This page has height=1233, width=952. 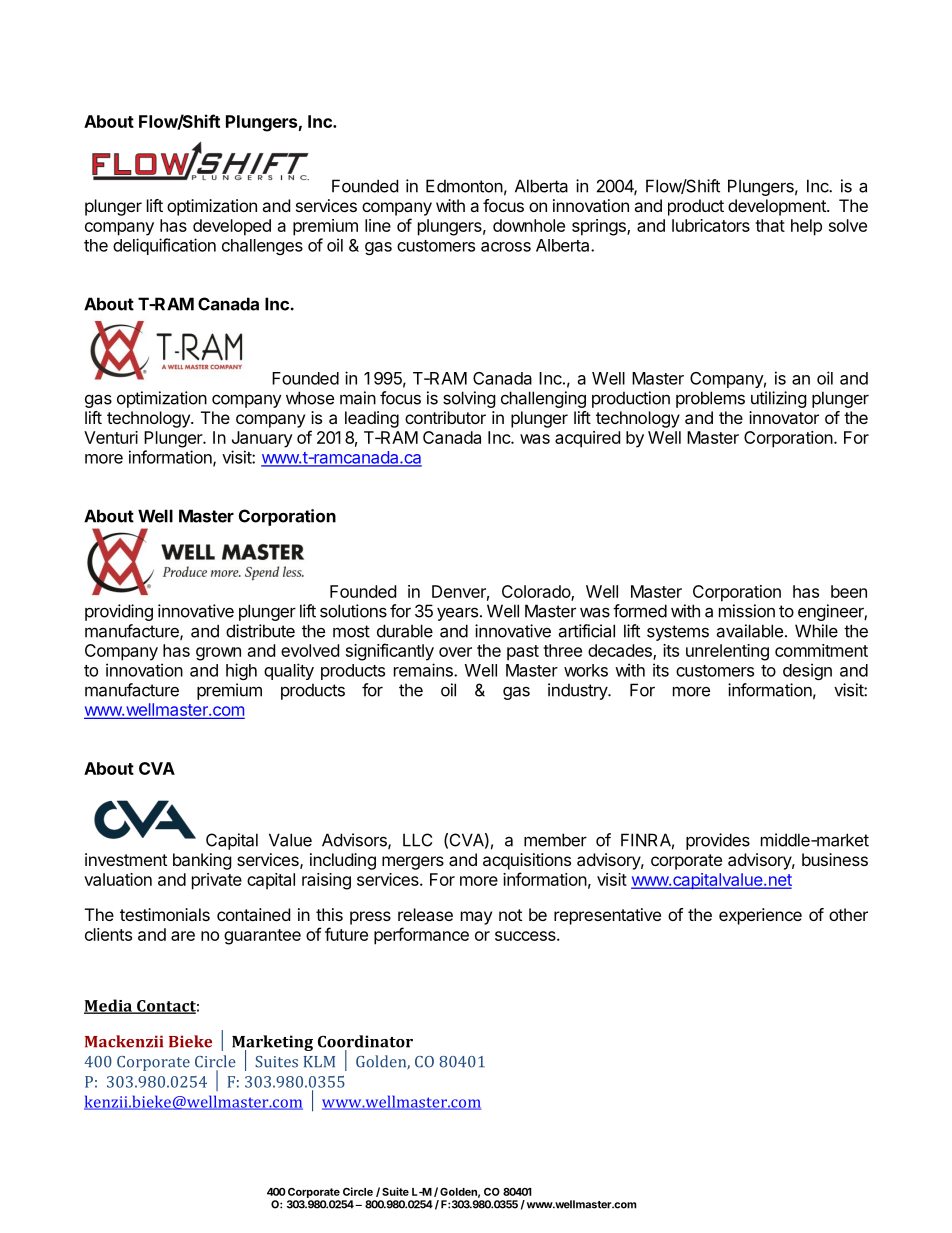 I want to click on developed, so click(x=232, y=227).
